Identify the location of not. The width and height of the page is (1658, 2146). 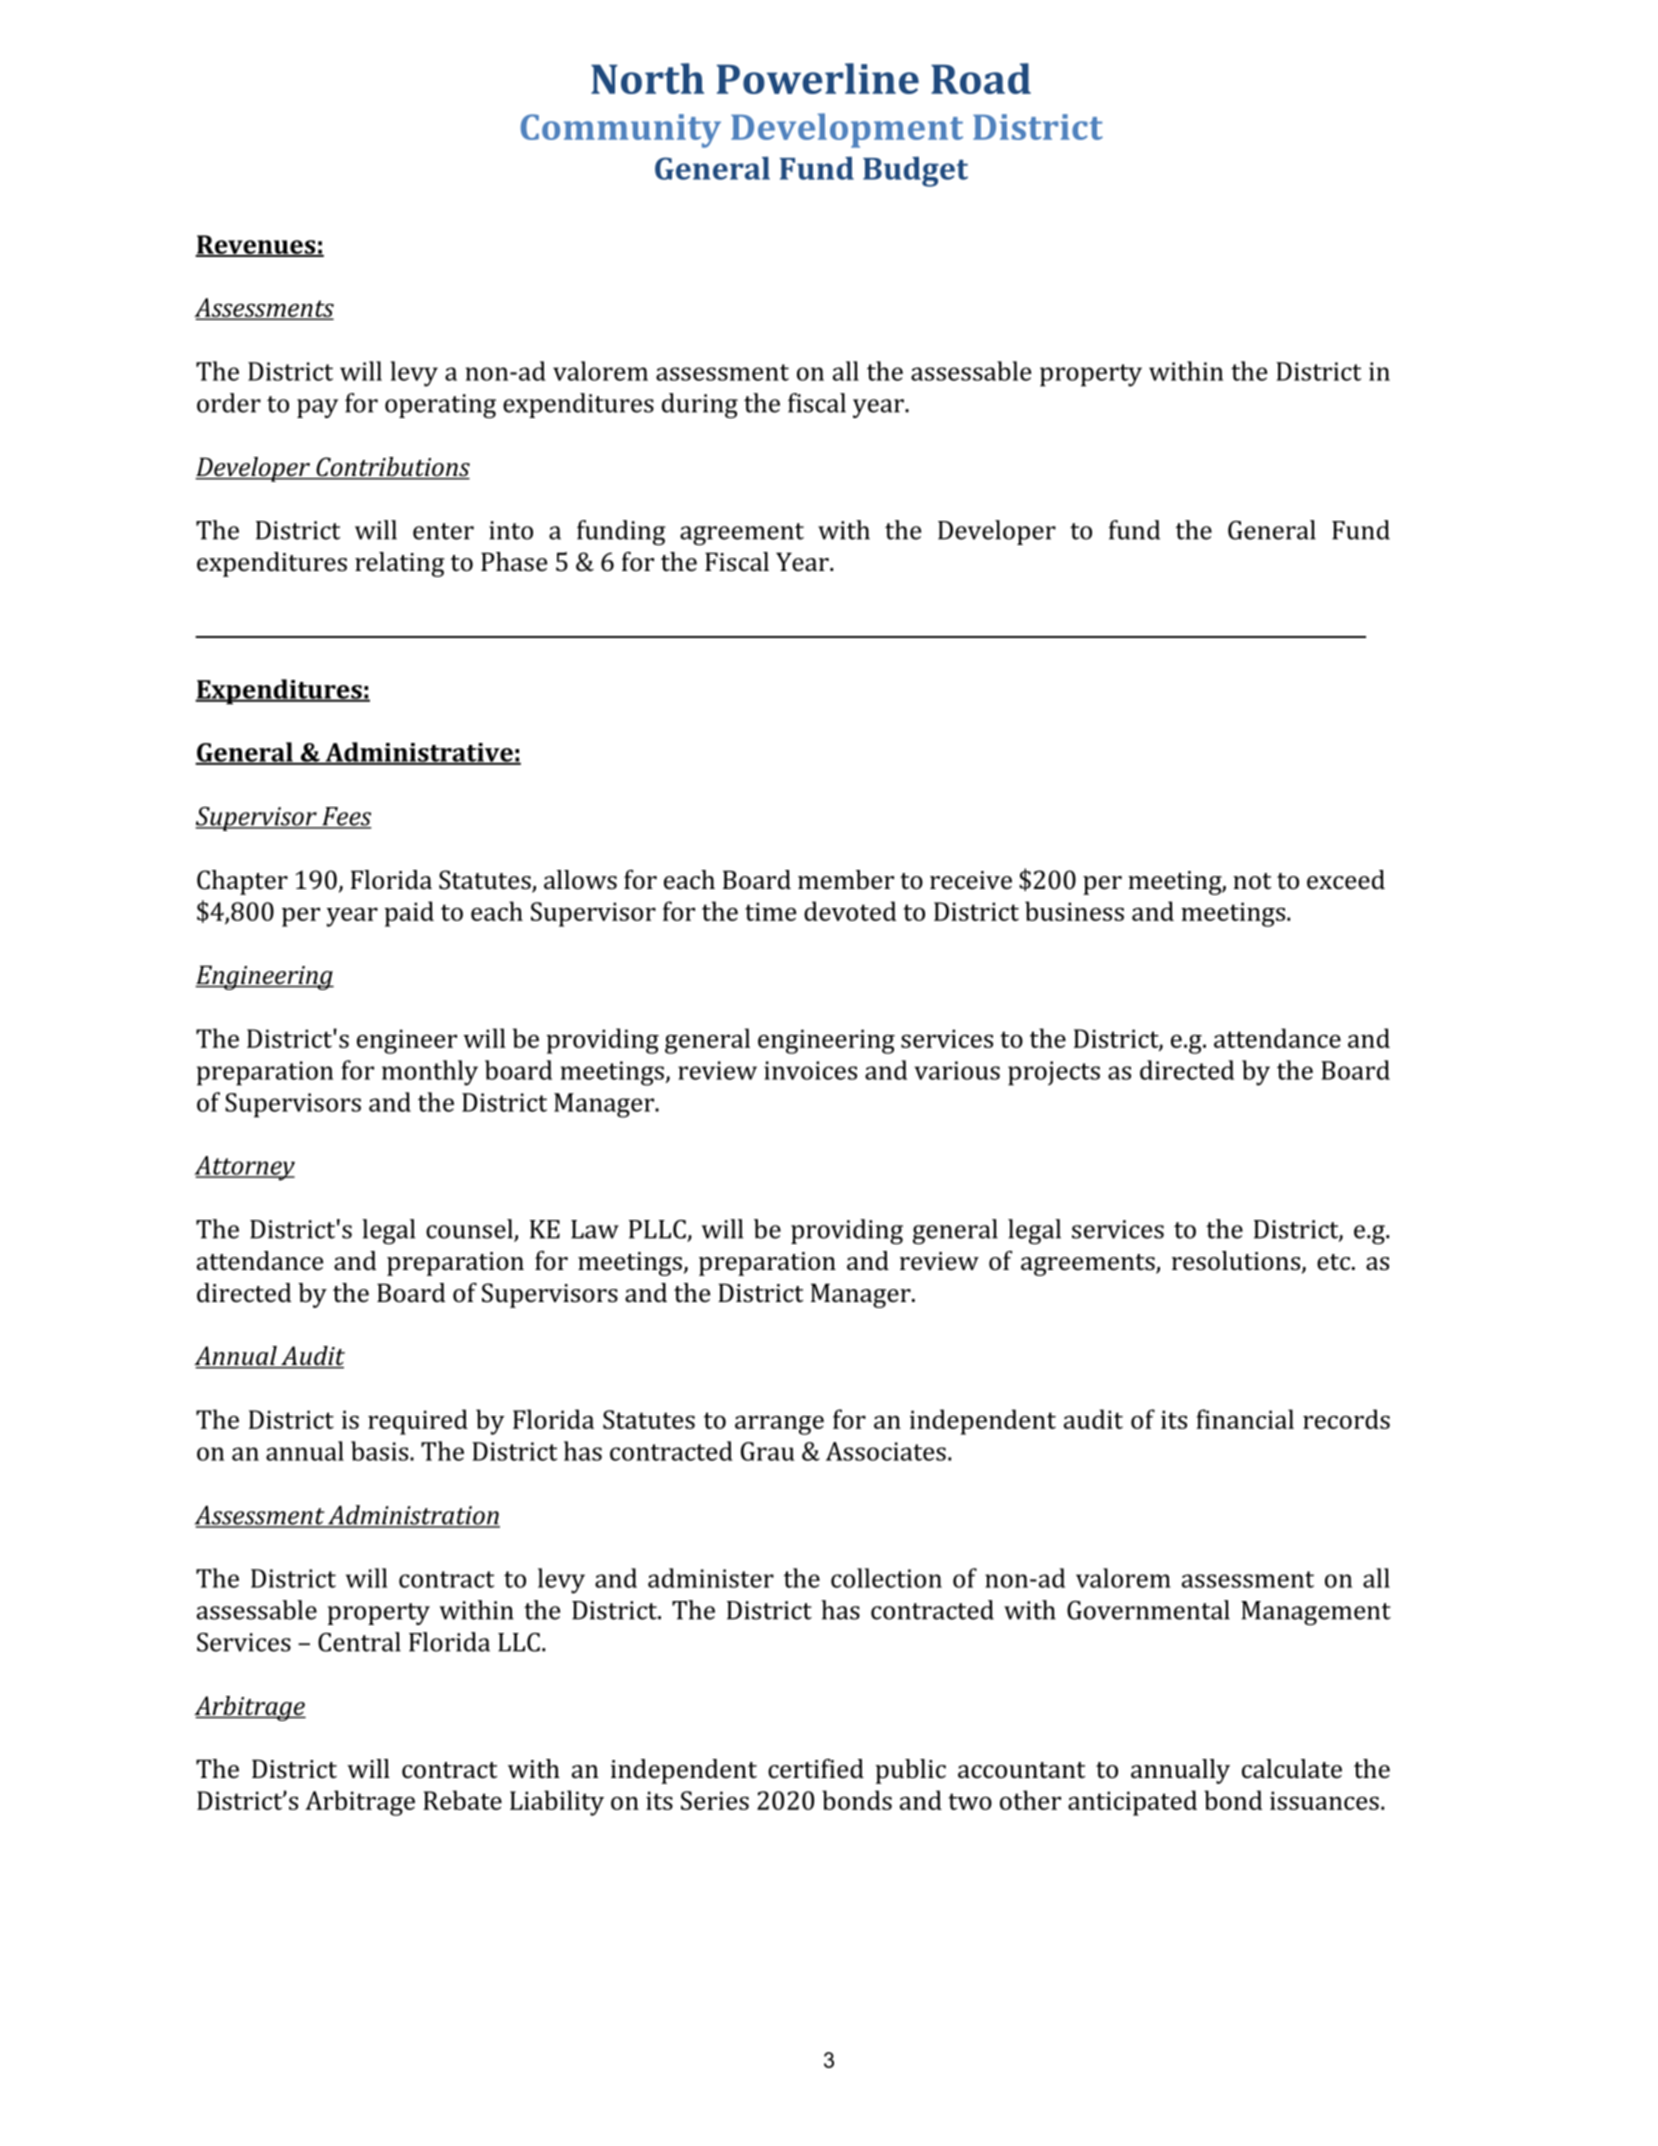
(1252, 881).
